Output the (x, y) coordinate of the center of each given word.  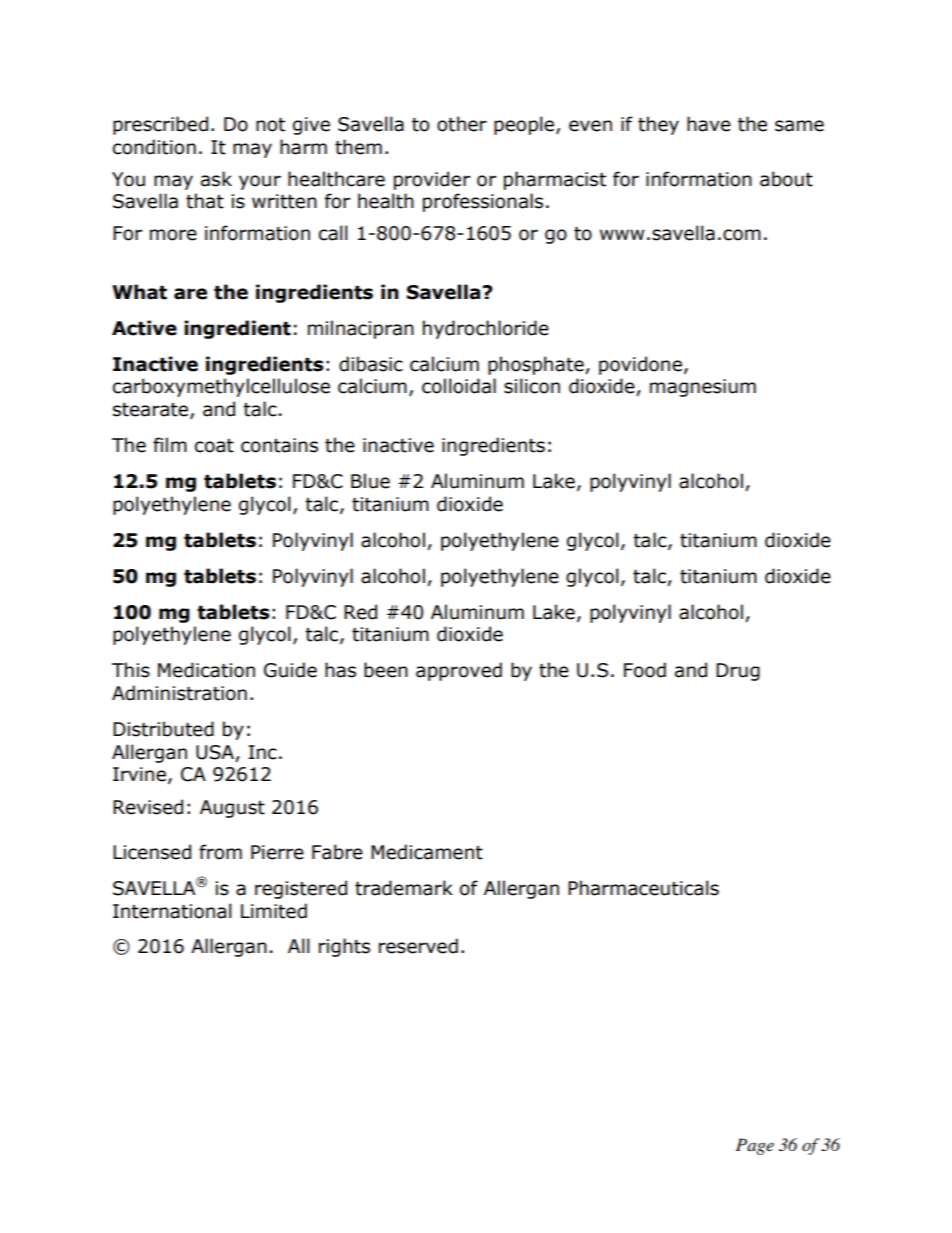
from (220, 852)
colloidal (459, 386)
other (462, 124)
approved (459, 671)
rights (344, 947)
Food (645, 670)
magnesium (703, 388)
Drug (738, 672)
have (709, 124)
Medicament (427, 852)
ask (216, 179)
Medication (206, 670)
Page (755, 1146)
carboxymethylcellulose (221, 387)
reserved (418, 946)
